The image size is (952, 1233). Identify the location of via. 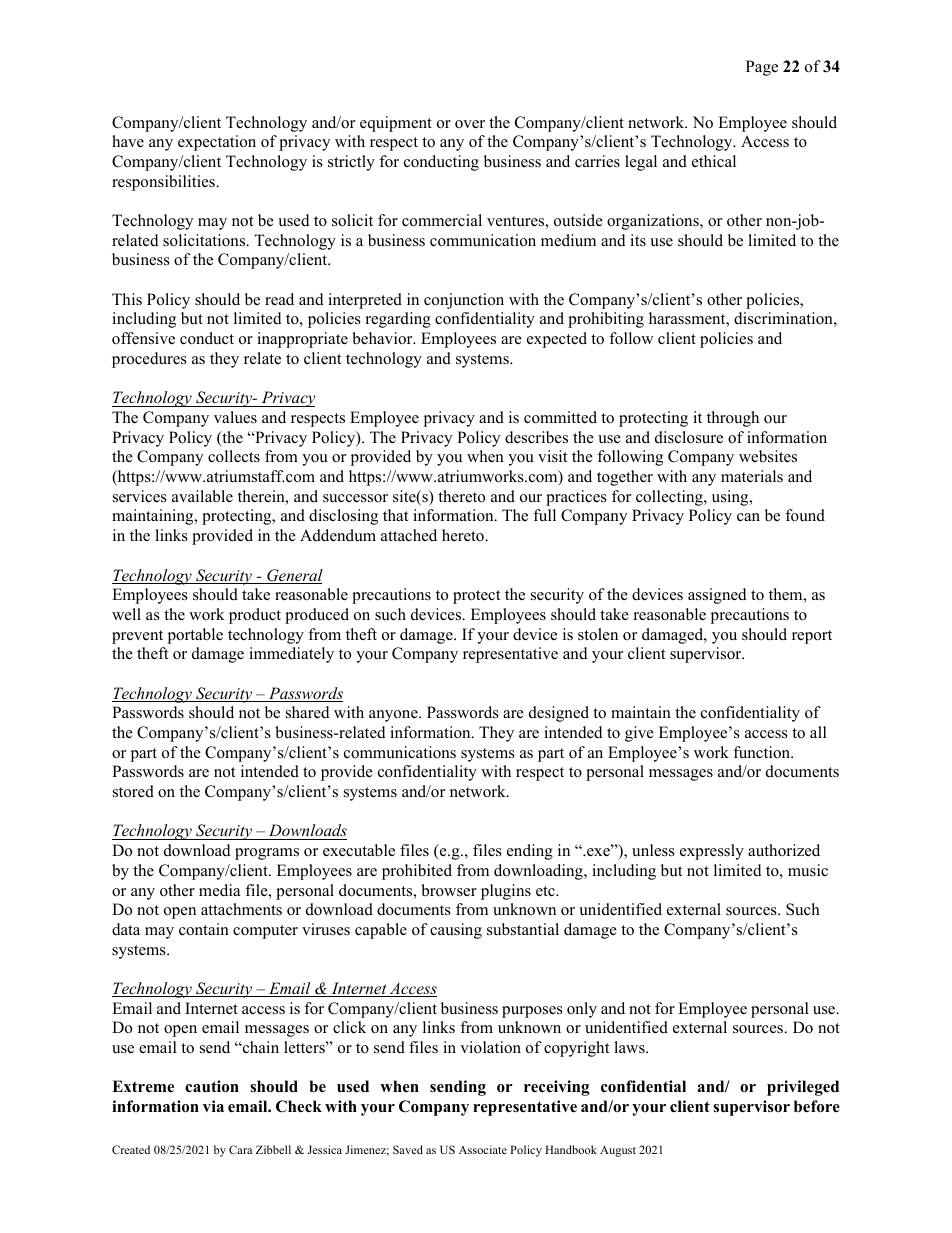
(213, 1106).
